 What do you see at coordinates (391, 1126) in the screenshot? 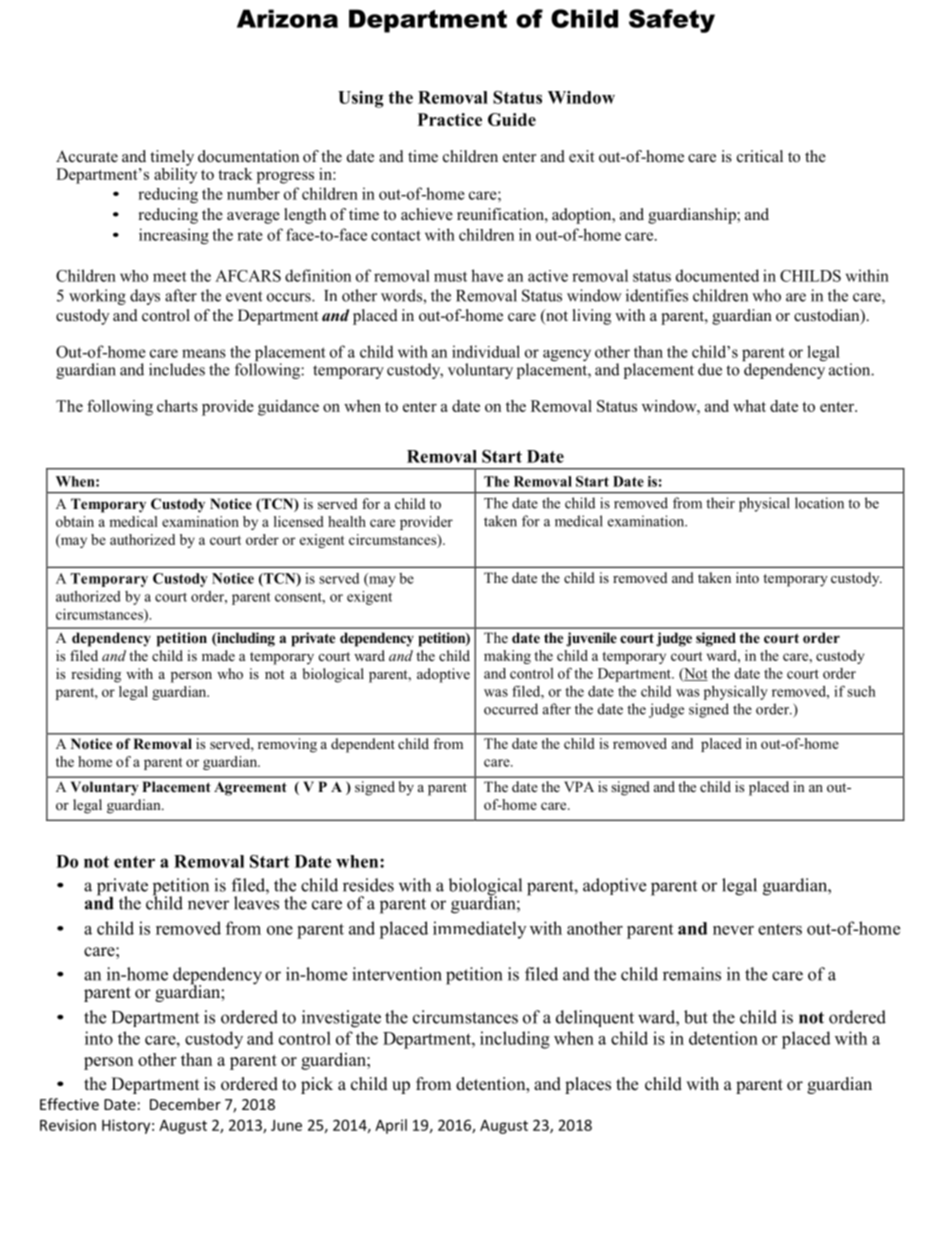
I see `April` at bounding box center [391, 1126].
